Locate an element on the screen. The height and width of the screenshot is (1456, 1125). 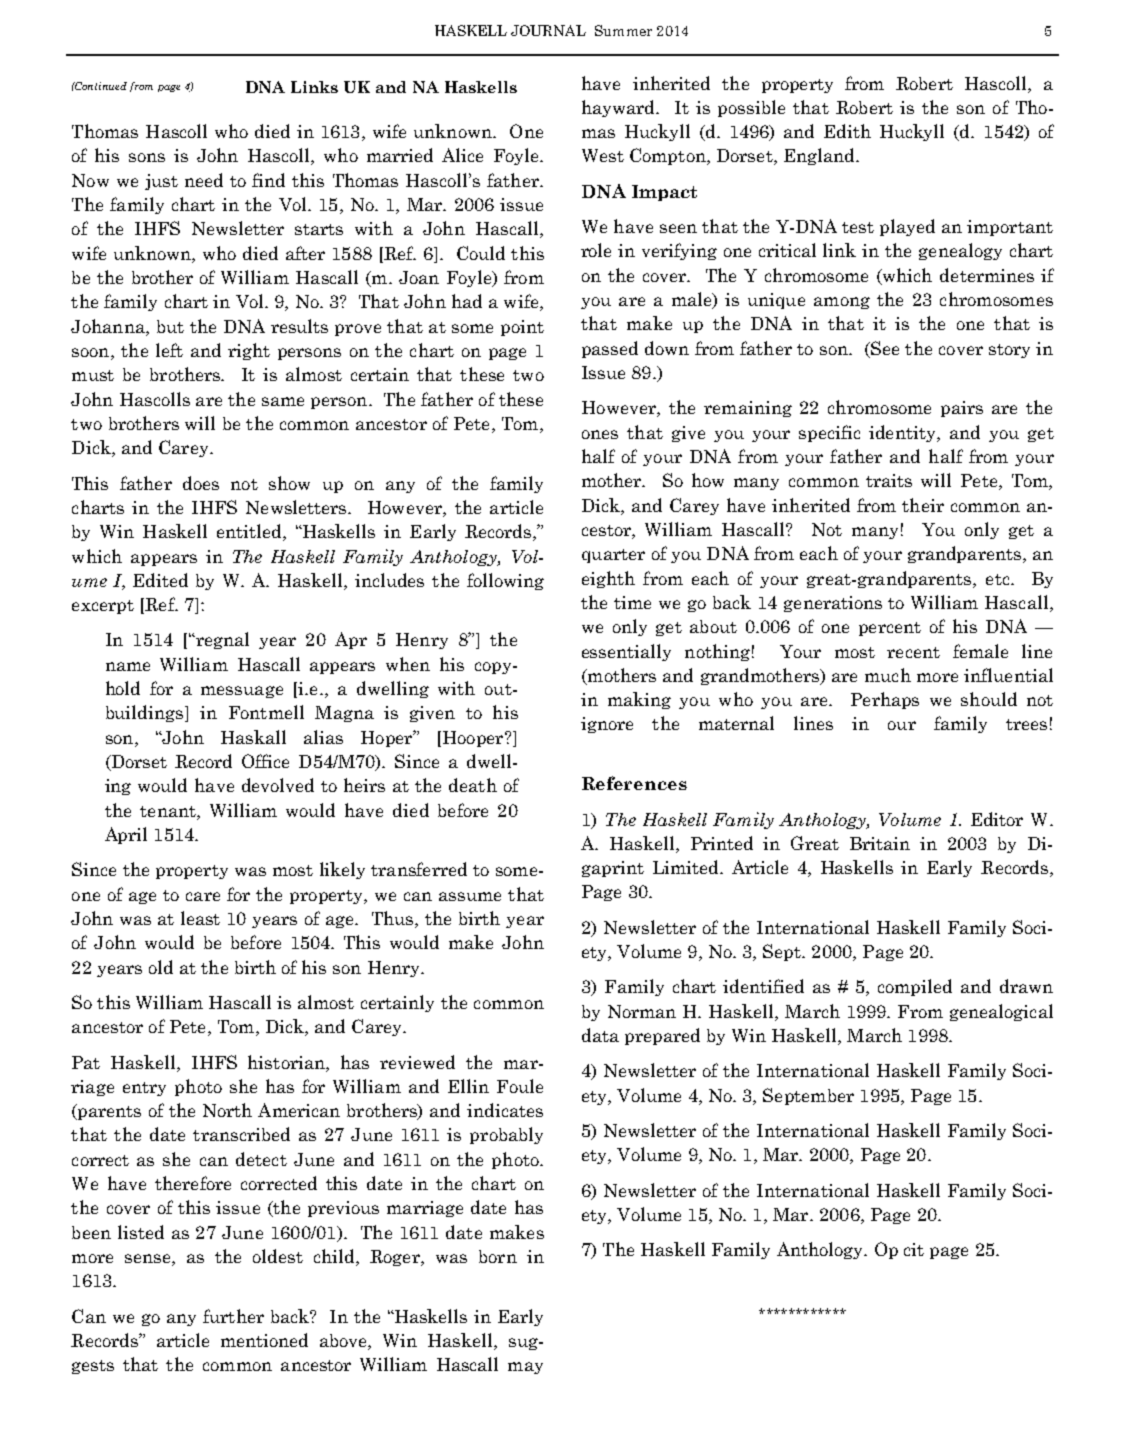
Continued is located at coordinates (100, 86).
